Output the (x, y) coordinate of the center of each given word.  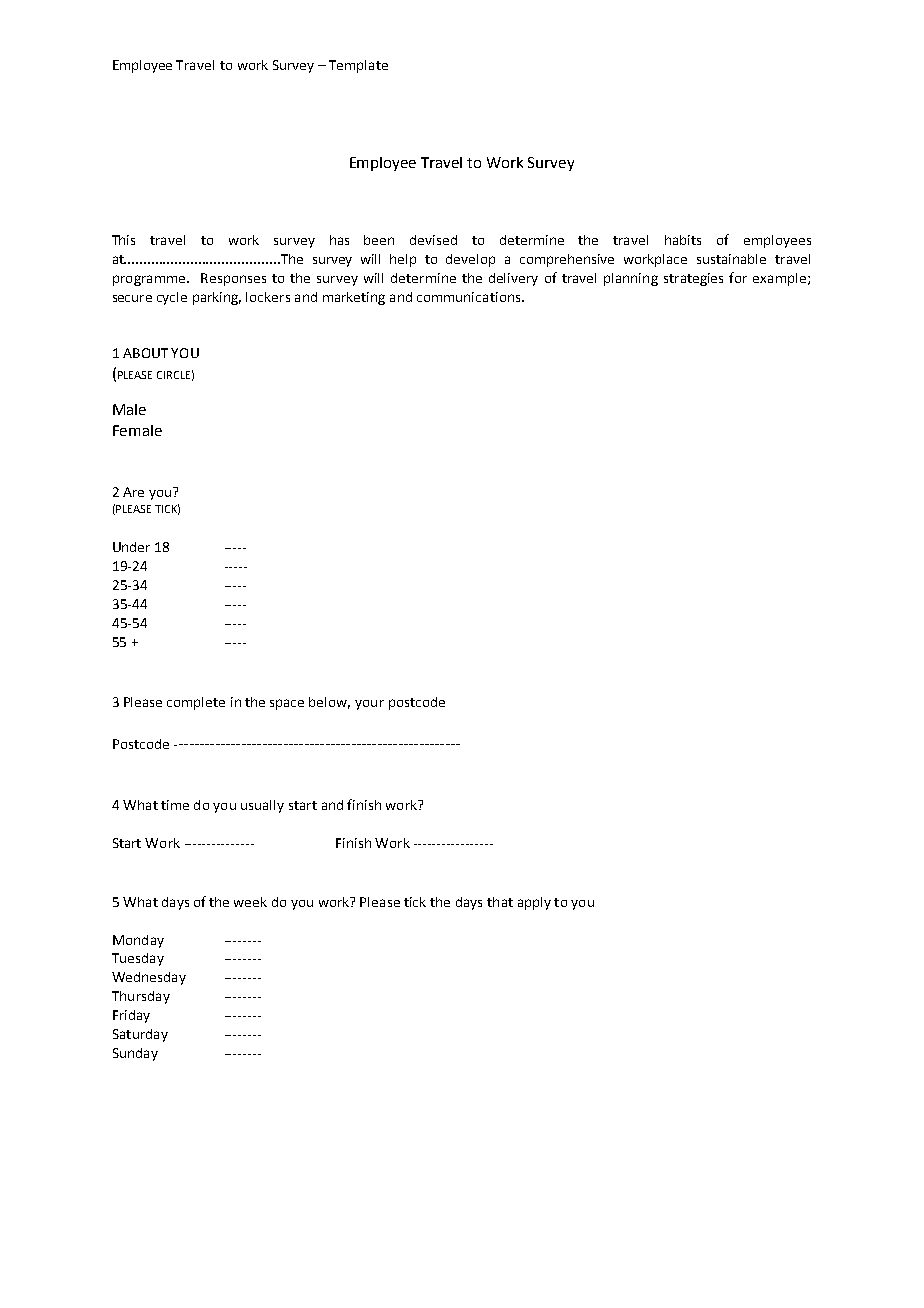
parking (217, 298)
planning (631, 279)
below (329, 703)
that (500, 902)
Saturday (140, 1035)
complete (196, 703)
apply (534, 903)
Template (358, 66)
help (403, 260)
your (369, 705)
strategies (693, 279)
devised (433, 240)
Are (133, 492)
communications (470, 297)
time (175, 805)
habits (683, 240)
